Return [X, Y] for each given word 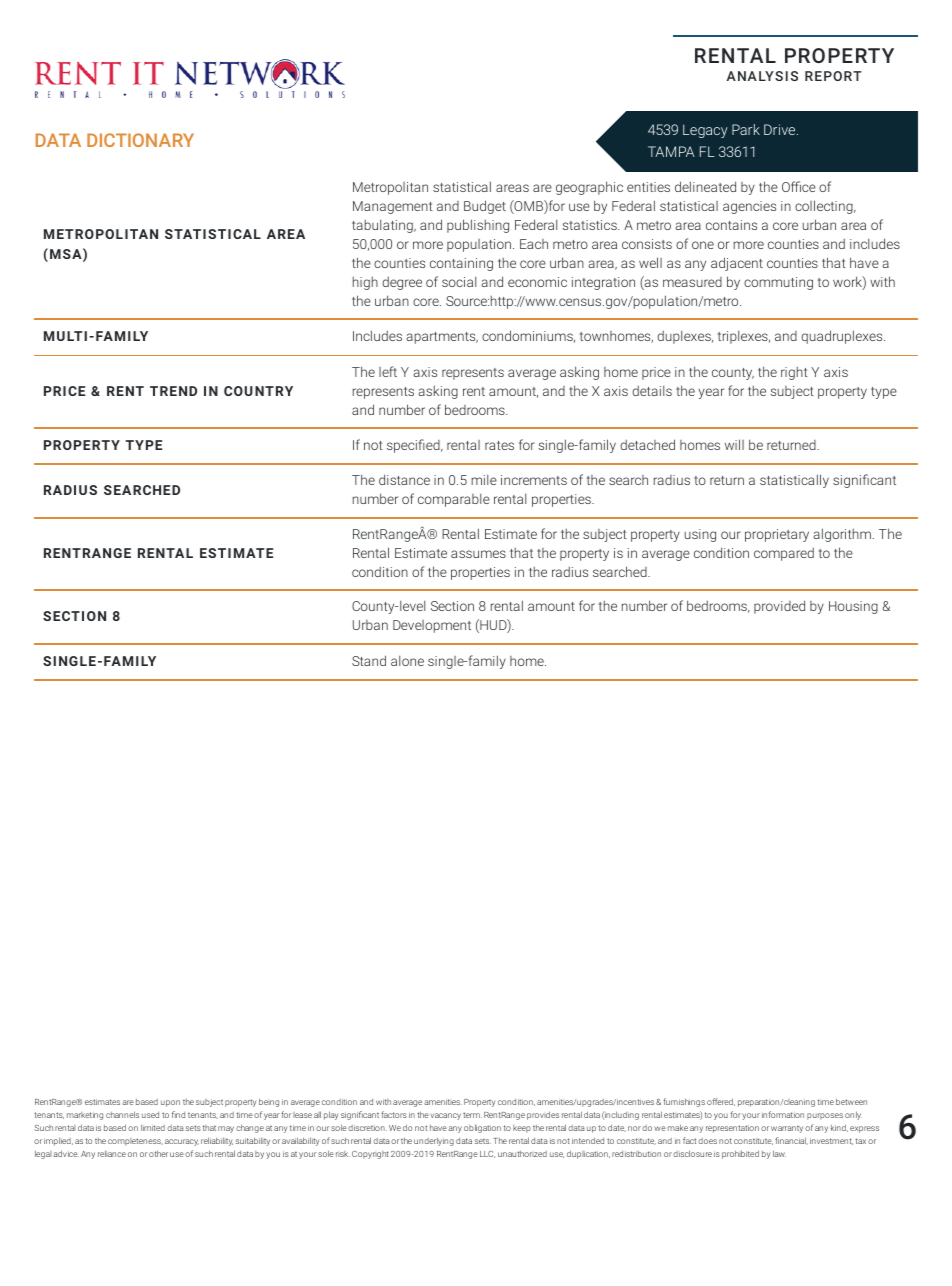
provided [779, 607]
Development [432, 626]
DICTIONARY [140, 140]
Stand [369, 660]
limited [153, 1127]
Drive [781, 129]
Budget [485, 207]
